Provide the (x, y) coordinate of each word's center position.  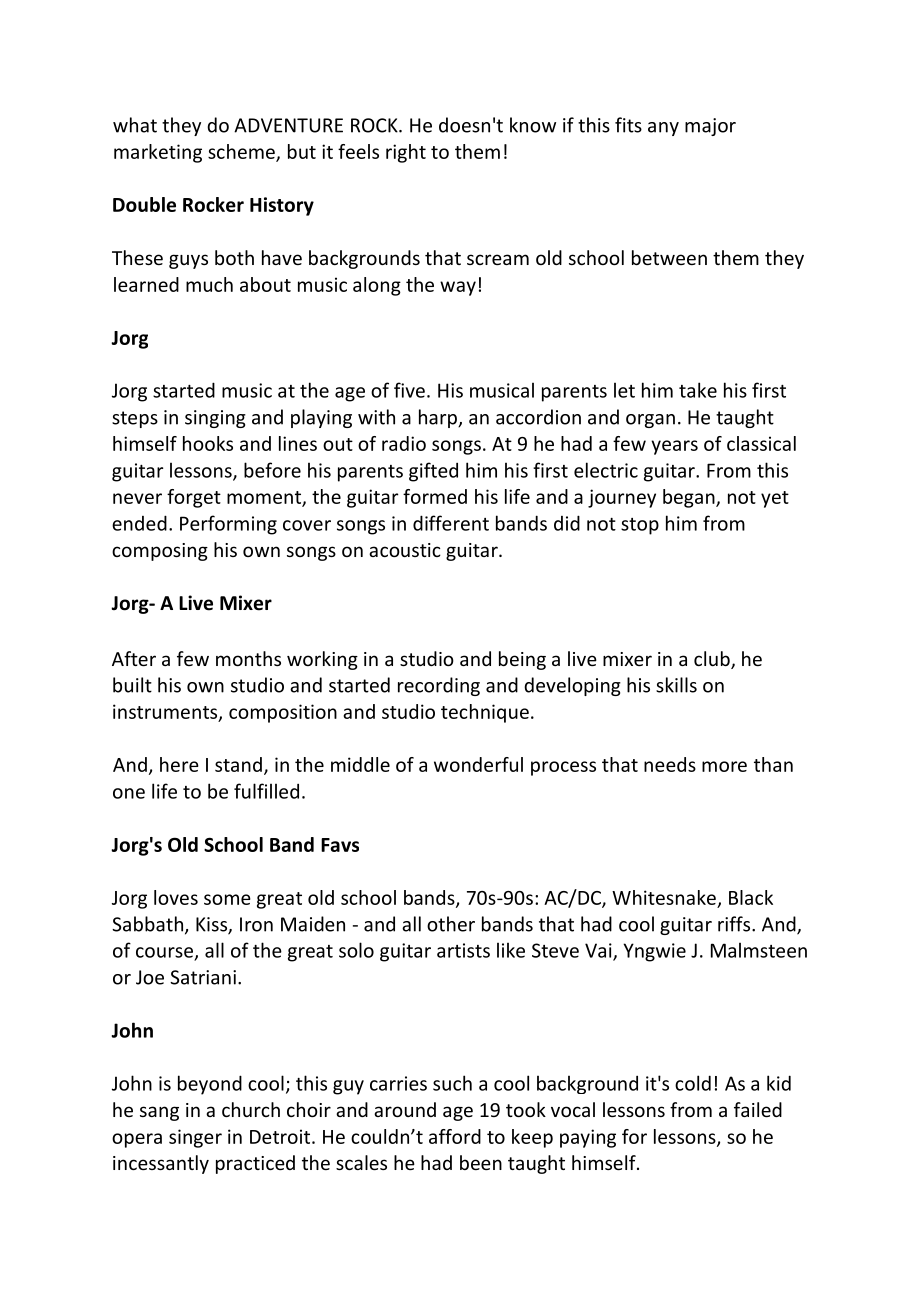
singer (195, 1138)
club (713, 660)
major (710, 127)
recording (439, 686)
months (248, 658)
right (406, 153)
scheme (242, 152)
